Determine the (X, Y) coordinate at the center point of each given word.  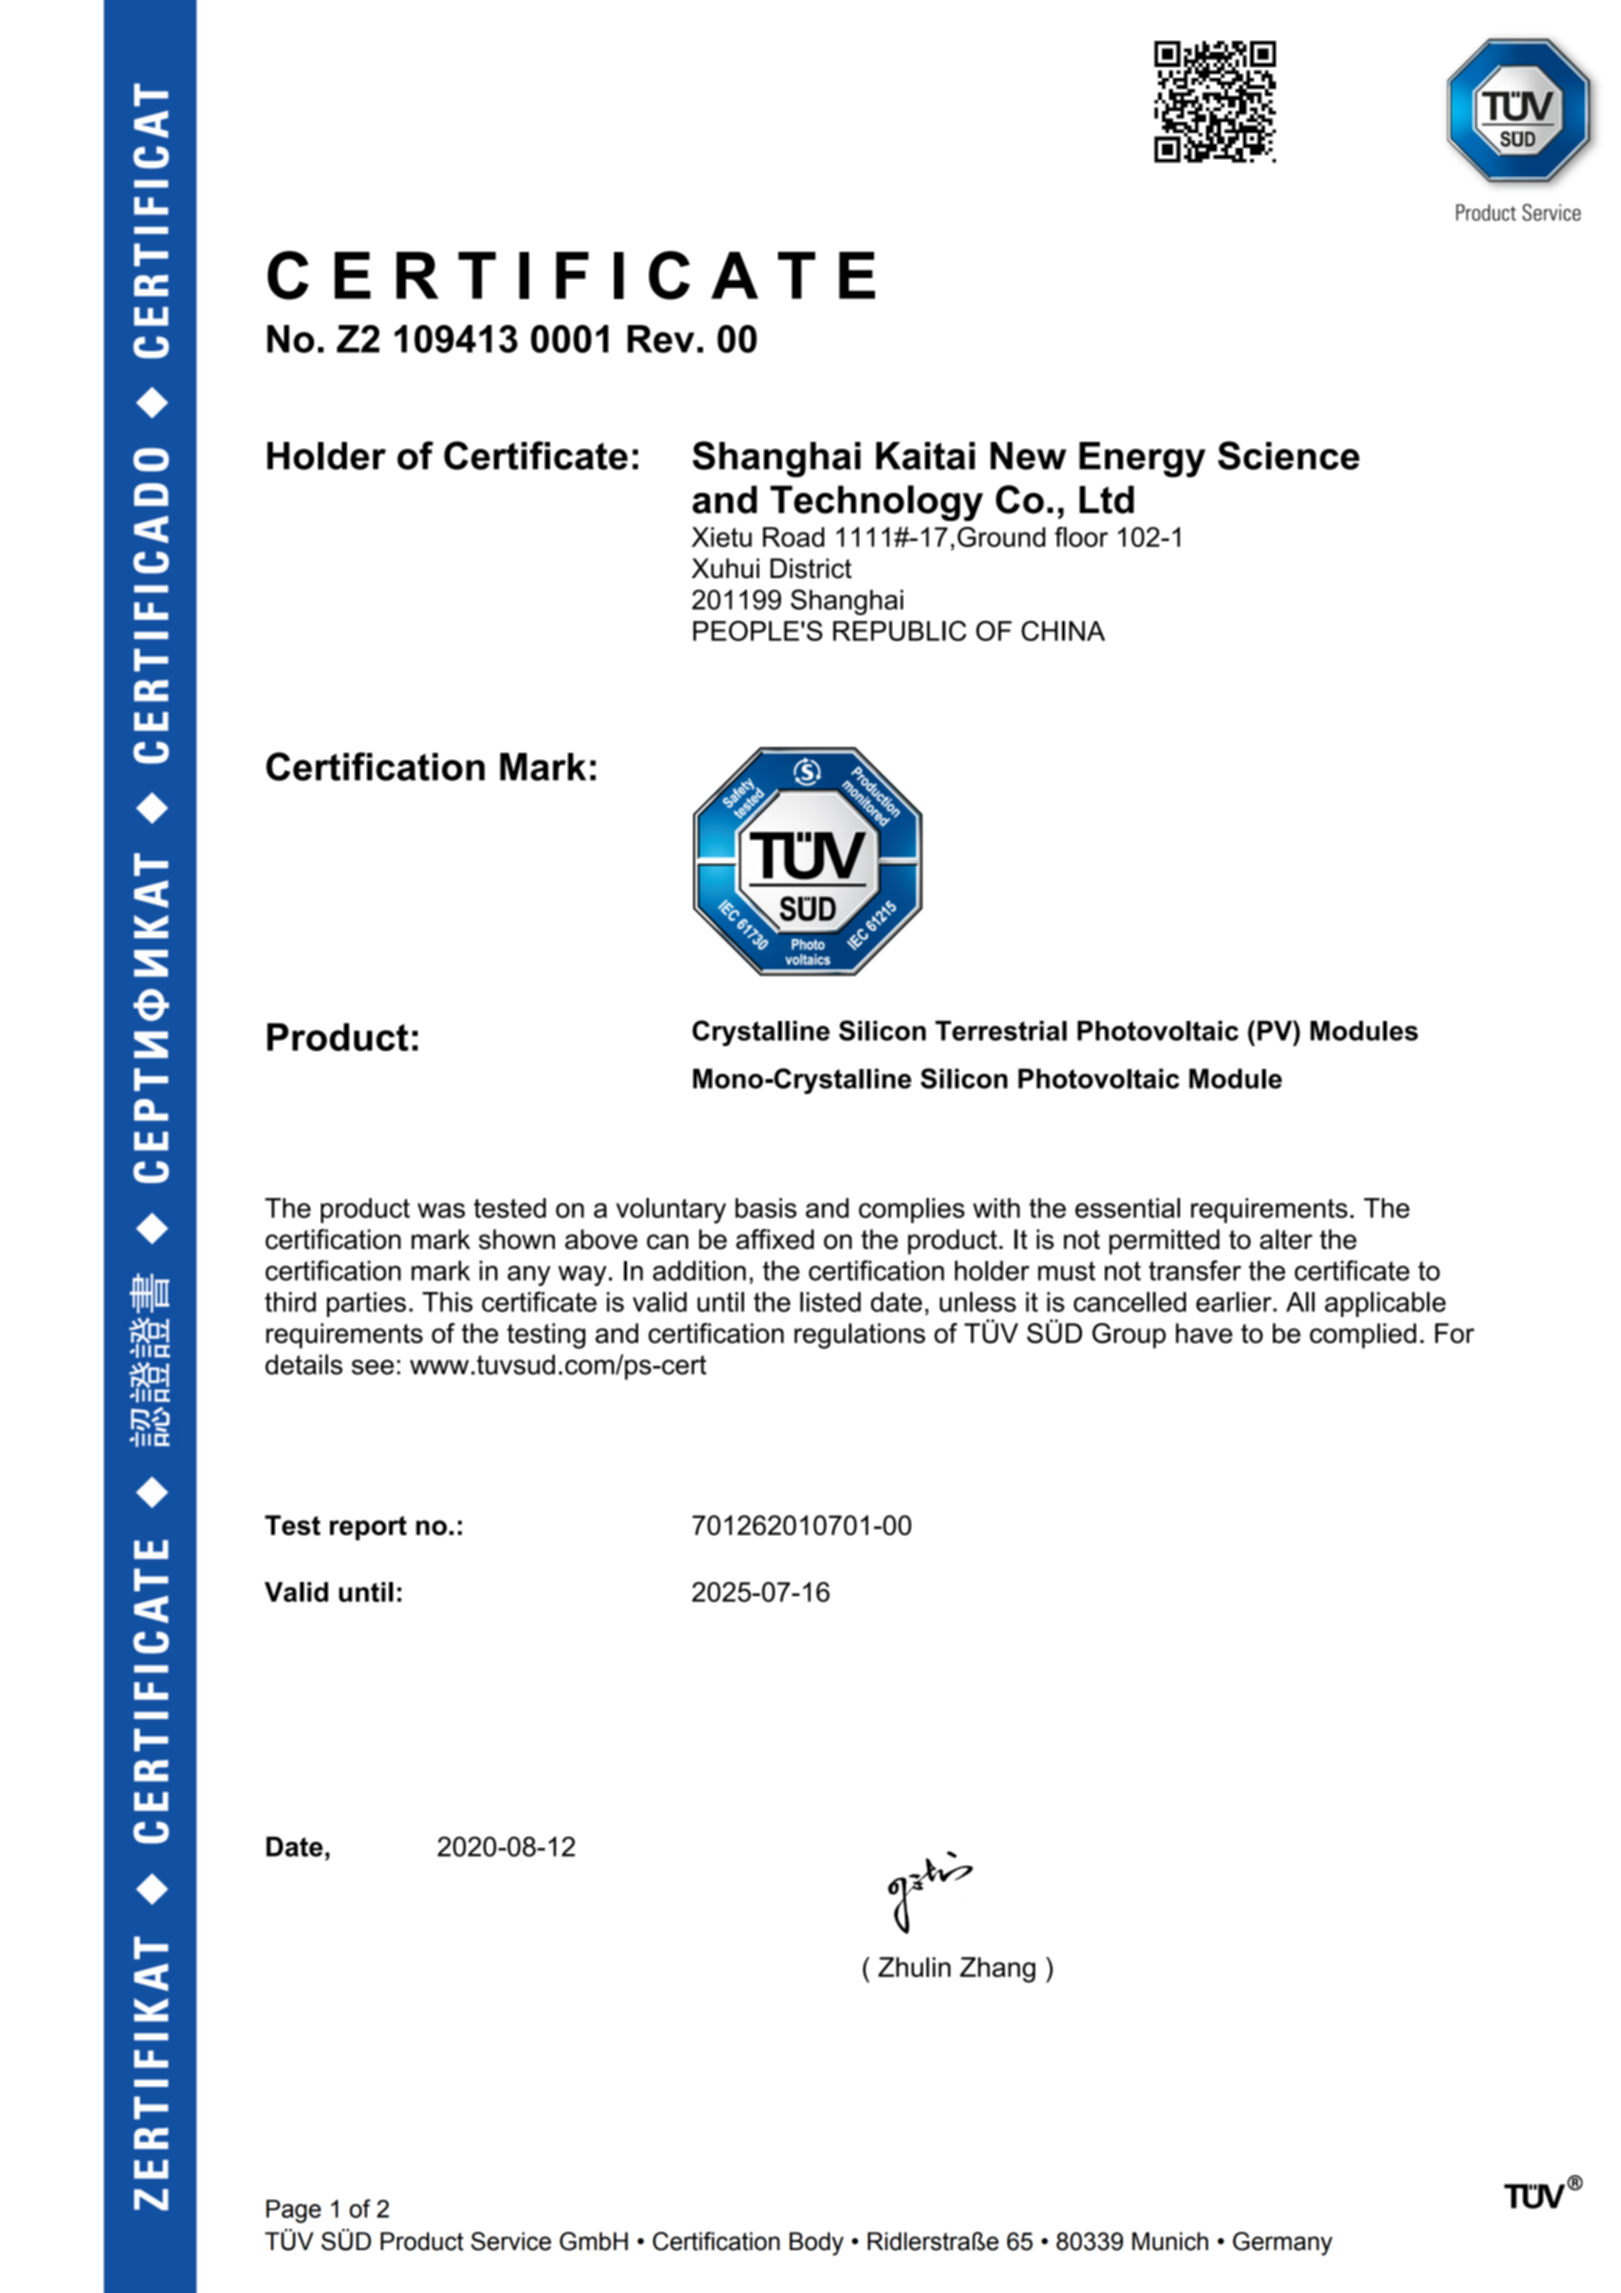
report (368, 1528)
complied (1363, 1336)
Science (1289, 455)
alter (1286, 1239)
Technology (876, 503)
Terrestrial (1001, 1031)
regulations (859, 1336)
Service (511, 2241)
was (441, 1210)
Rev (660, 339)
